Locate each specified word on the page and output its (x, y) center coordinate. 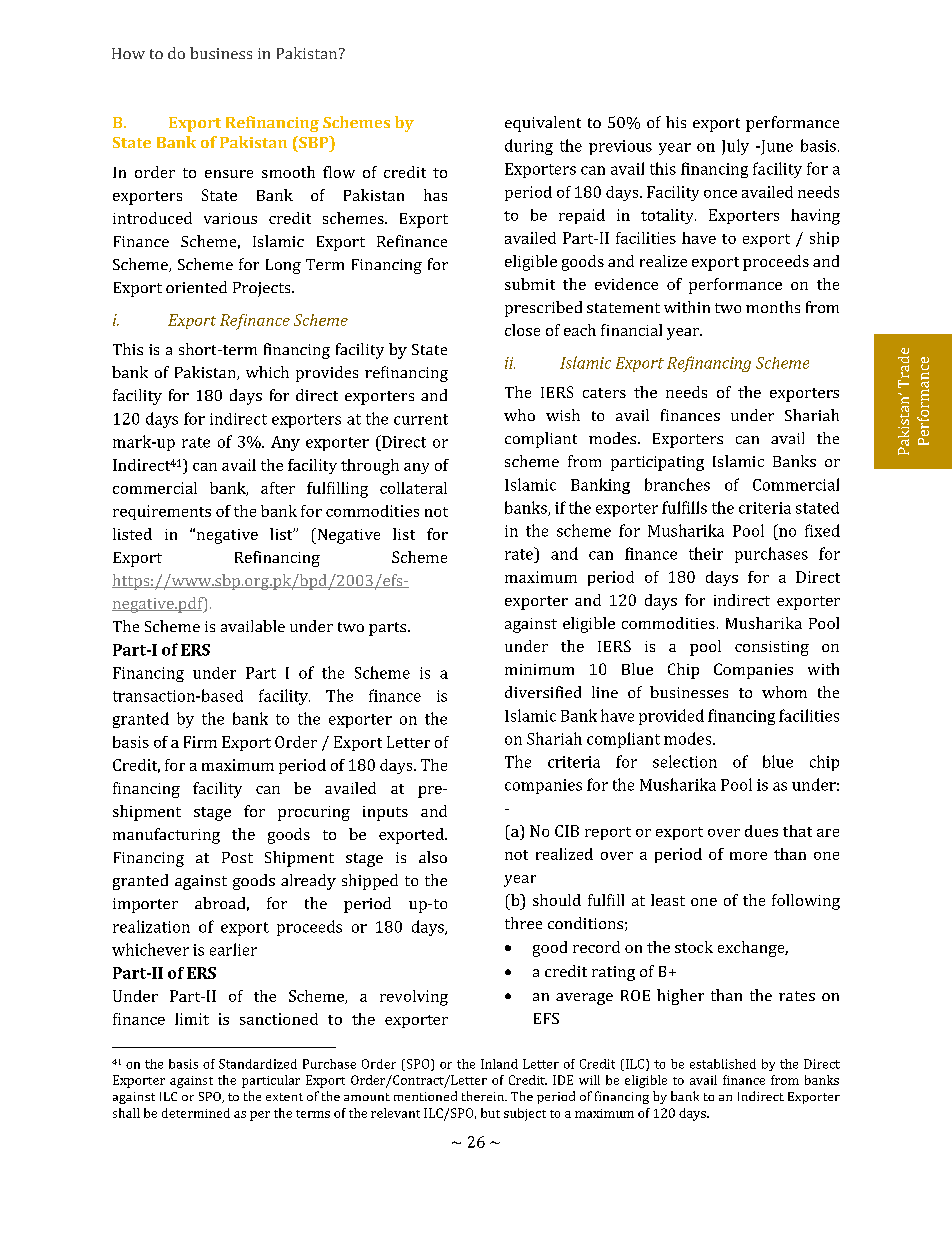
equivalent (543, 124)
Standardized (258, 1064)
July (735, 147)
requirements (162, 512)
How (128, 53)
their (706, 553)
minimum (539, 669)
